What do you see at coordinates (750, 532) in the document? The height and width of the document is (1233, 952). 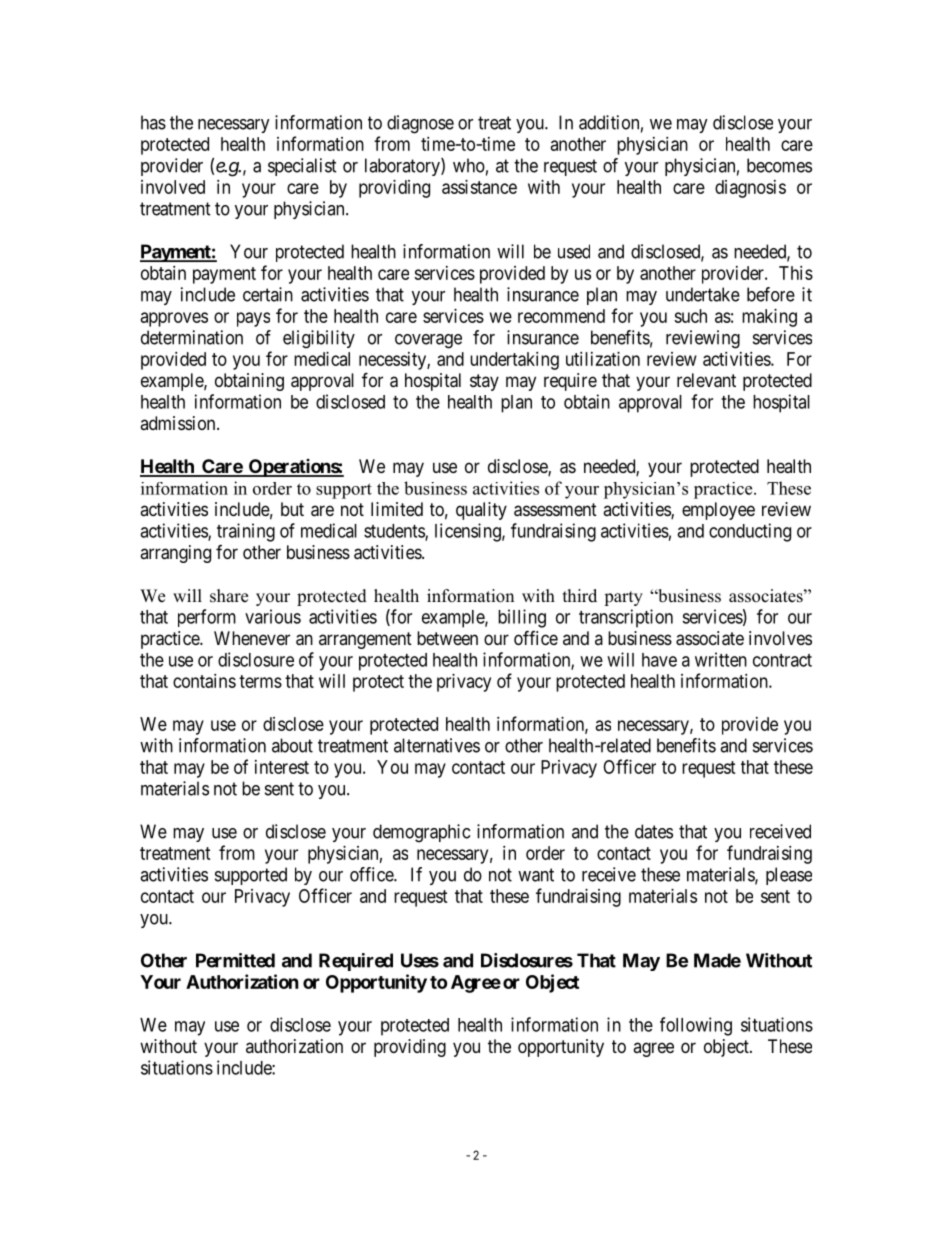 I see `conducting` at bounding box center [750, 532].
